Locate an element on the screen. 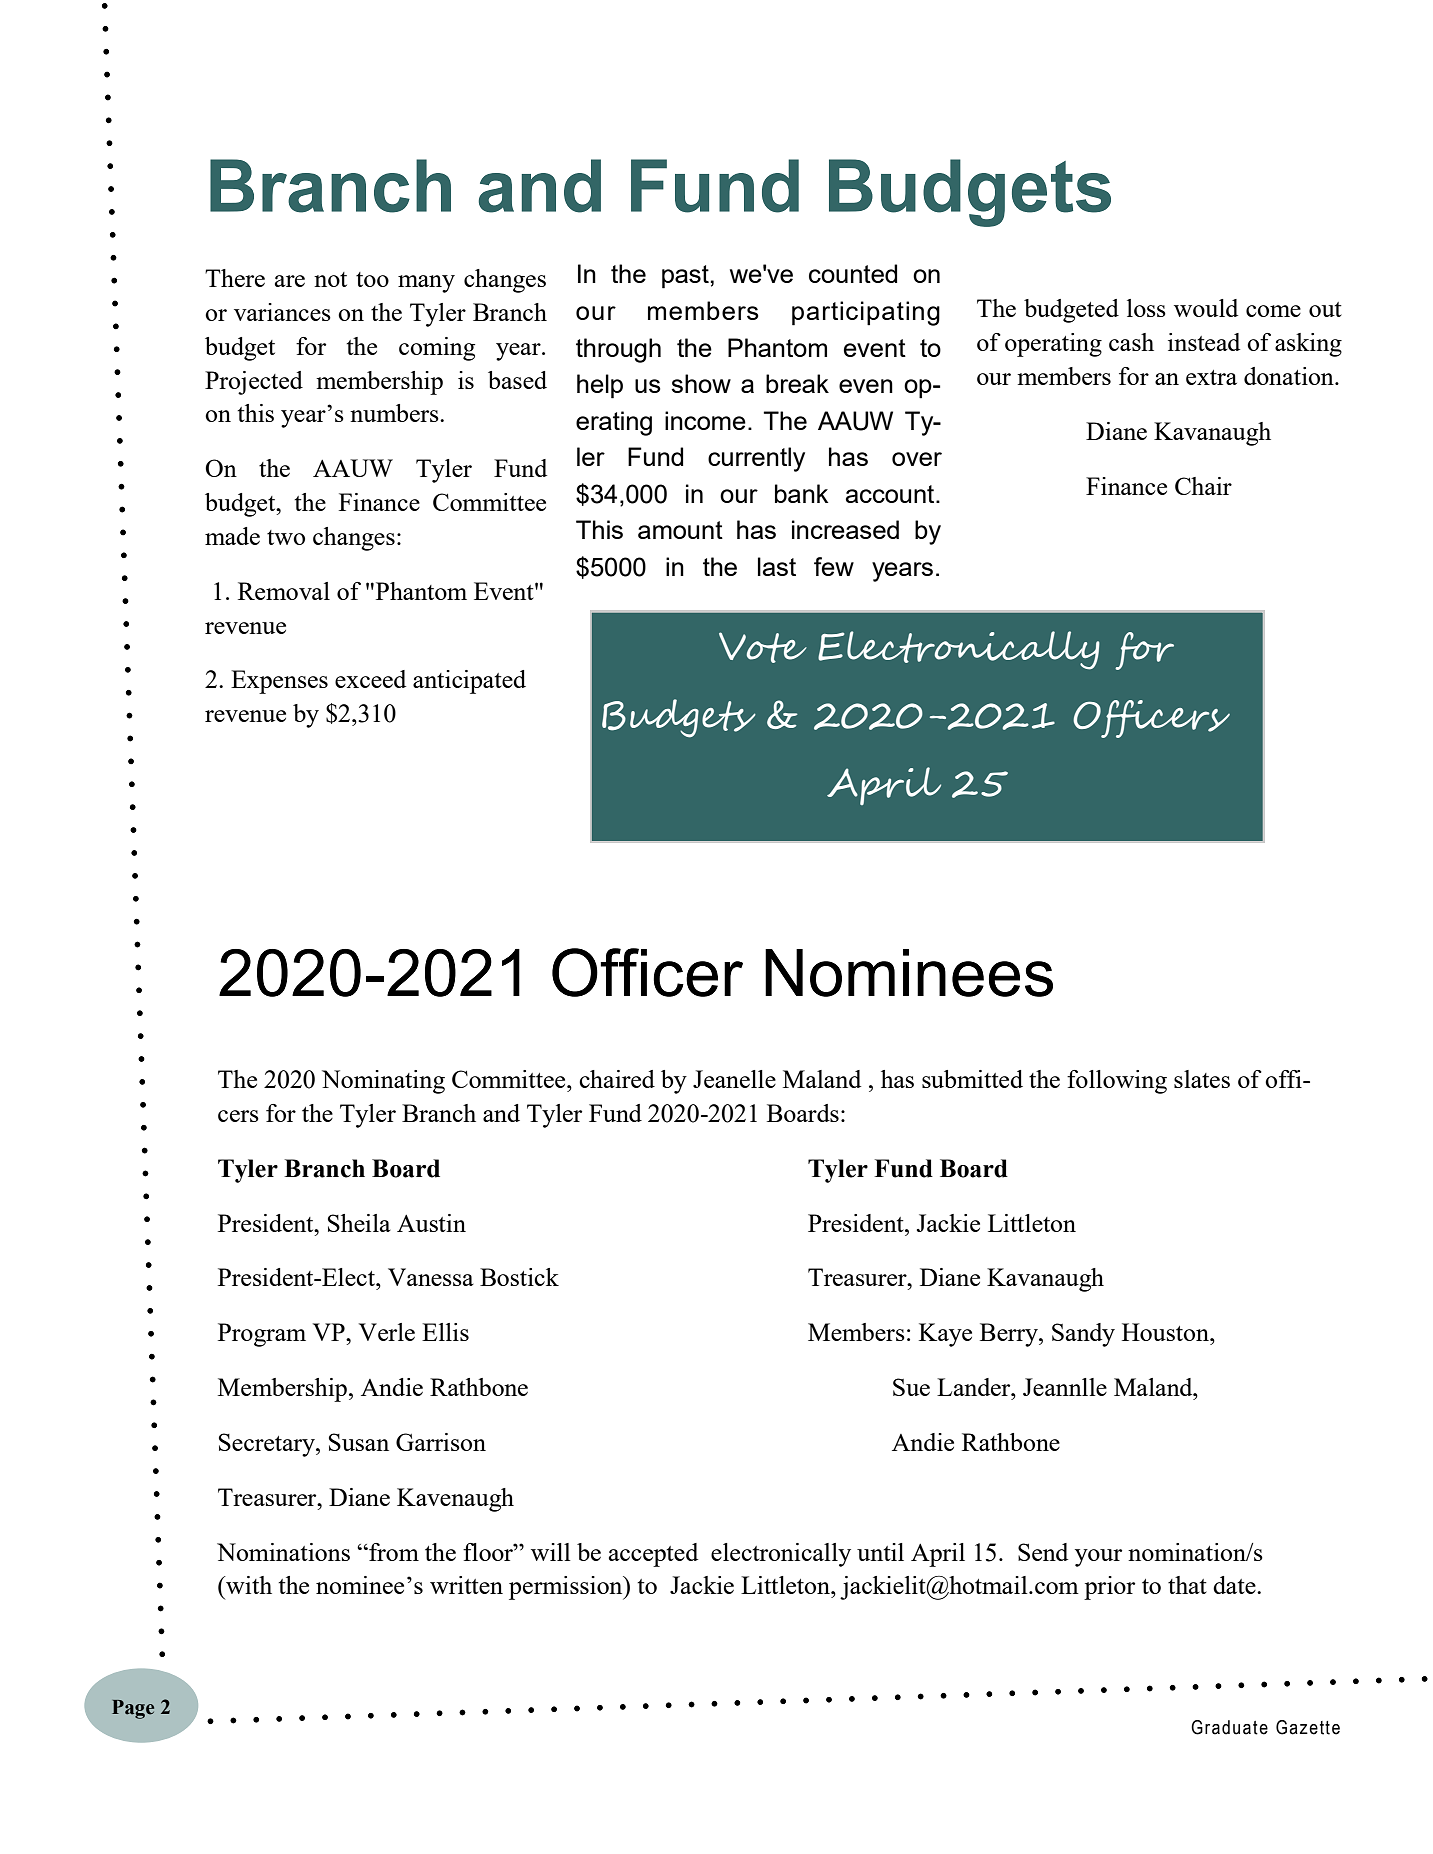 The image size is (1433, 1854). would is located at coordinates (1206, 308).
